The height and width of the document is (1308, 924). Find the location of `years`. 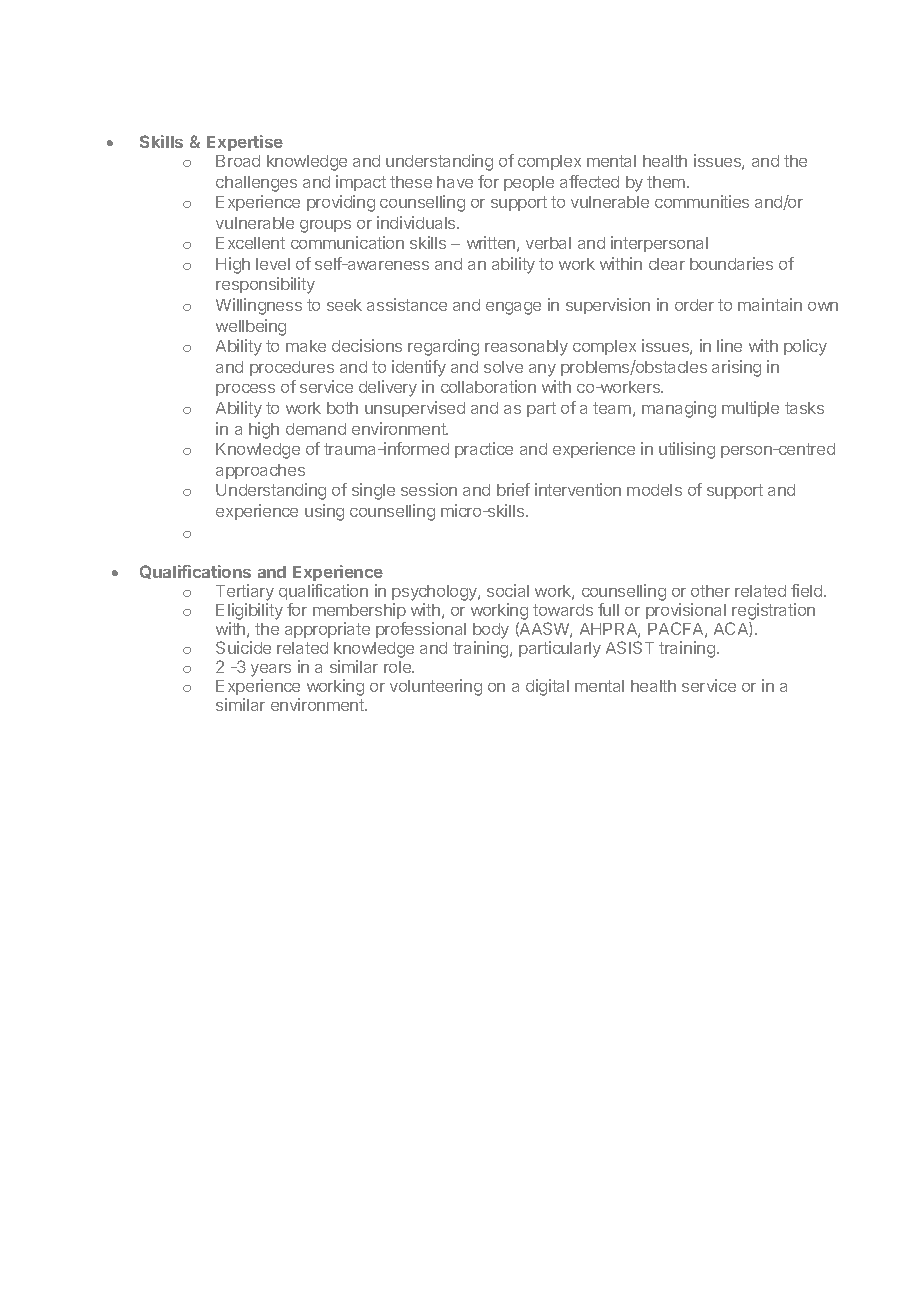

years is located at coordinates (271, 672).
